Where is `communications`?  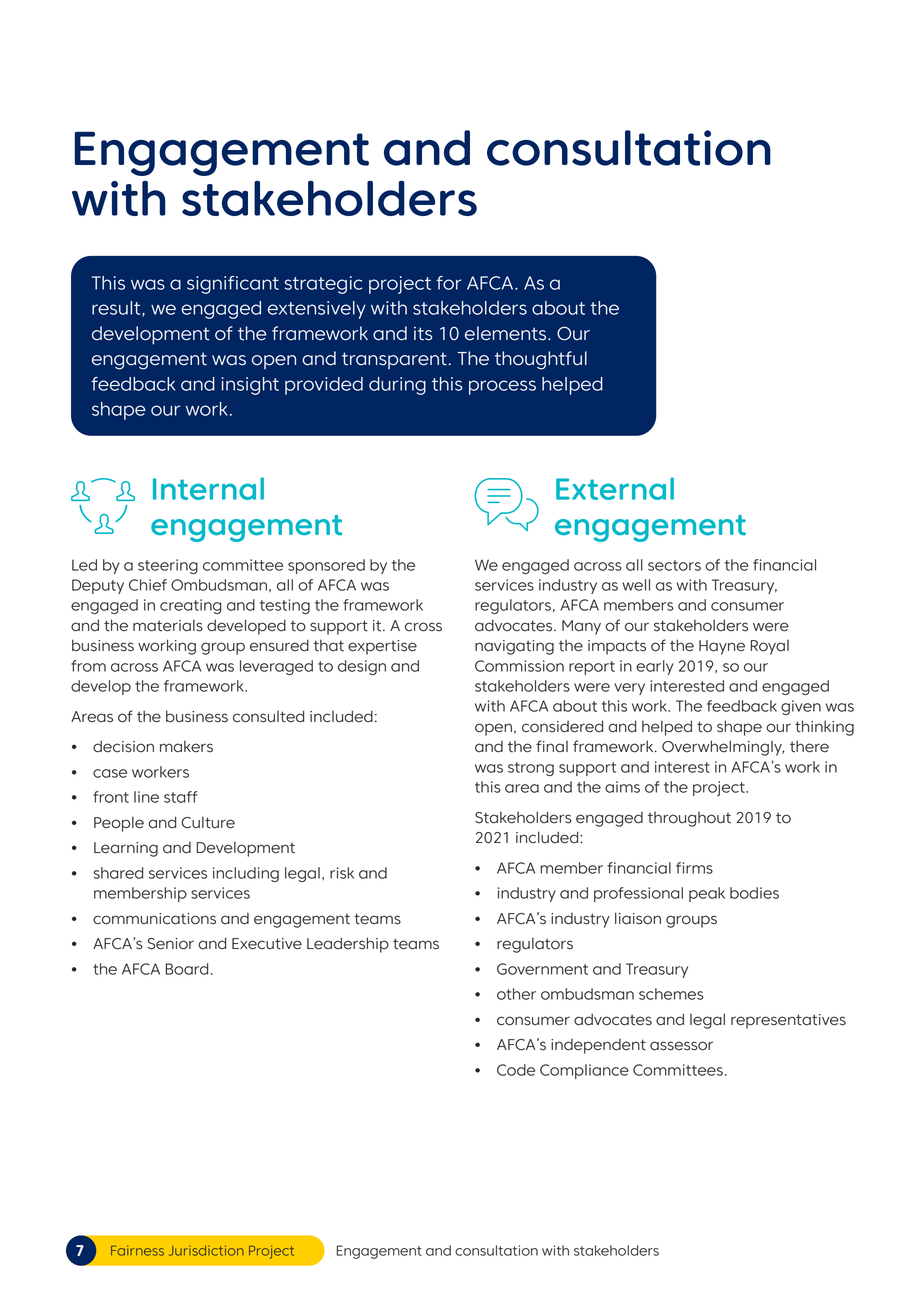
communications is located at coordinates (154, 919).
